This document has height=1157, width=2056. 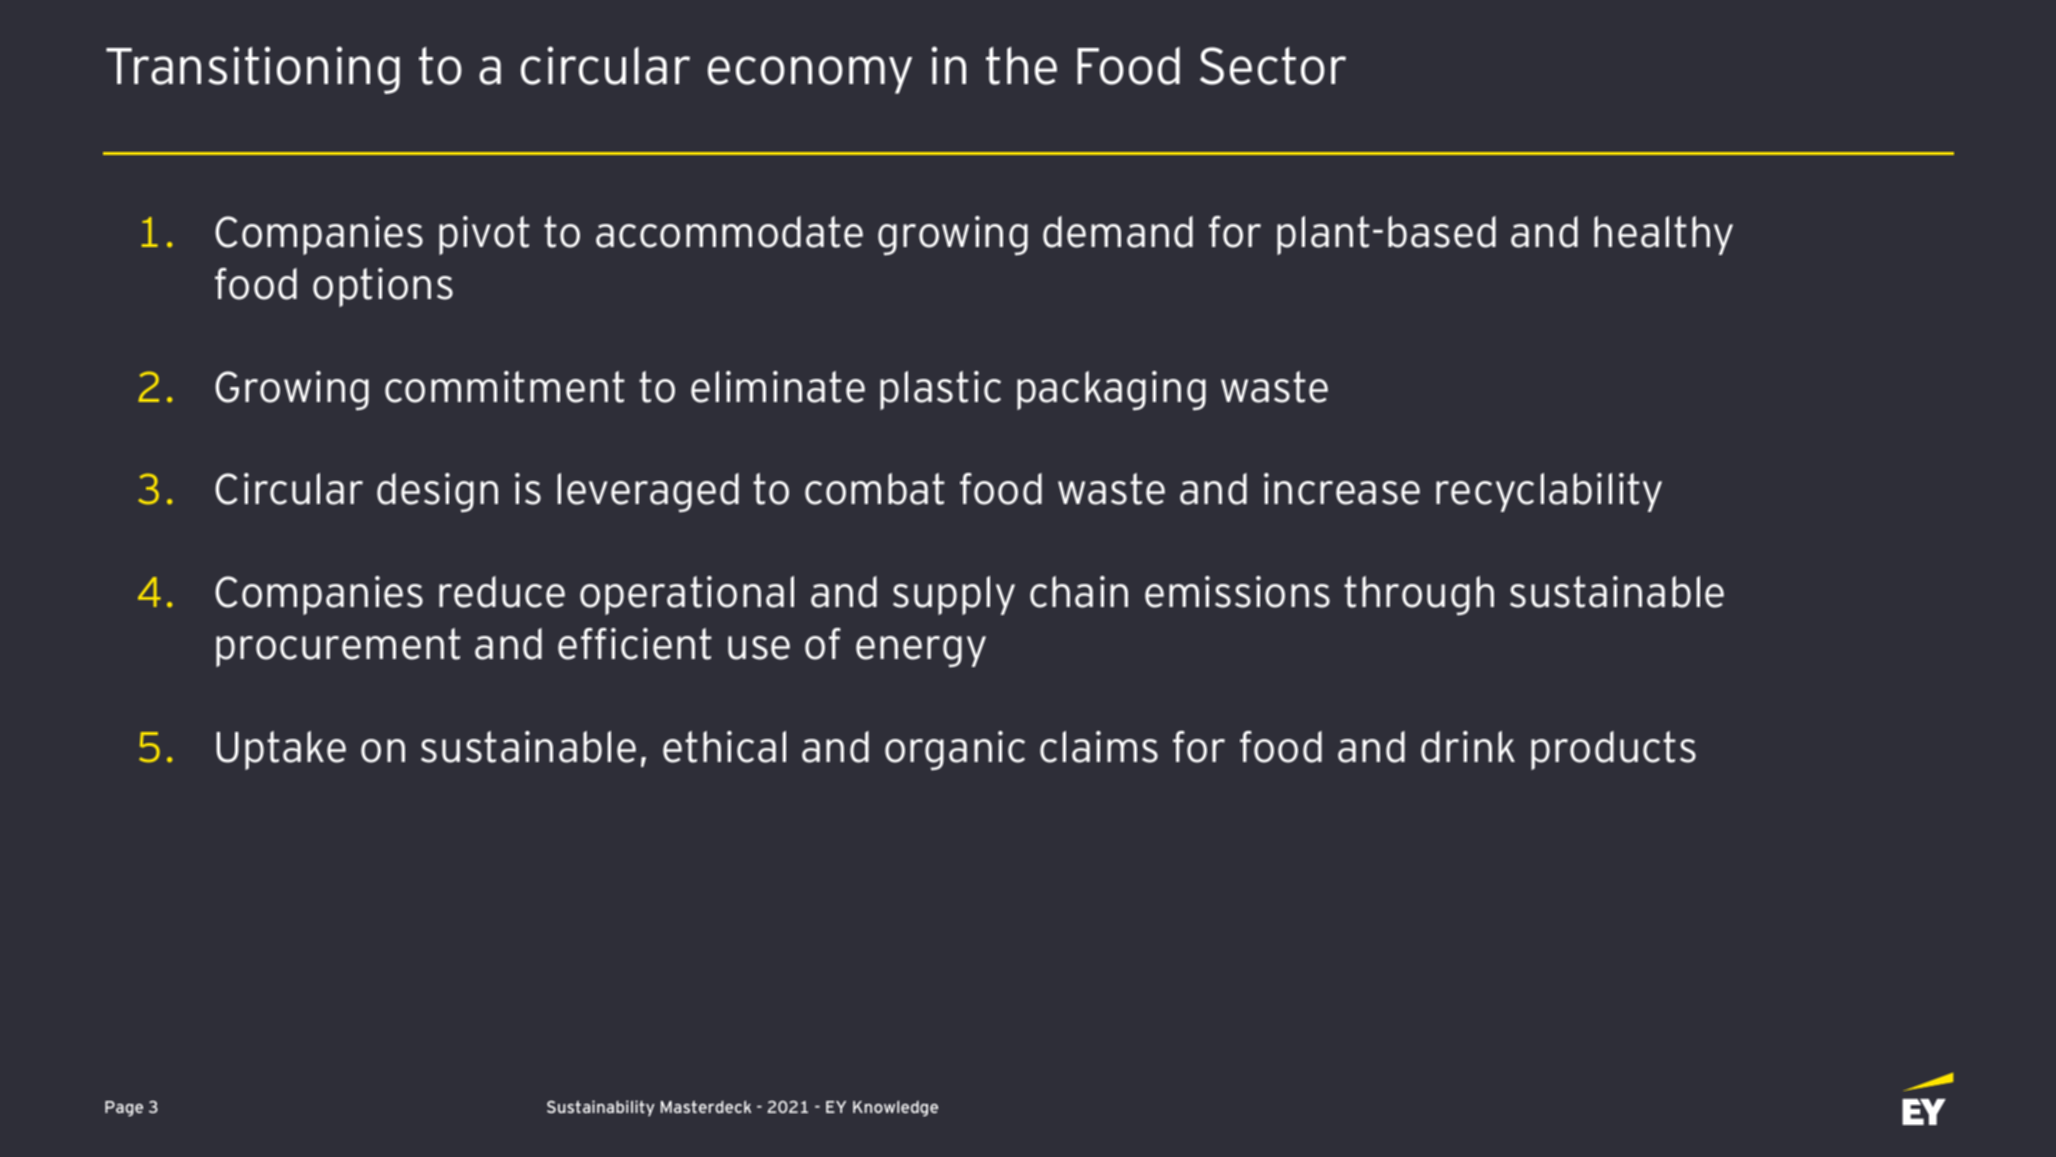 What do you see at coordinates (954, 595) in the document?
I see `supply` at bounding box center [954, 595].
